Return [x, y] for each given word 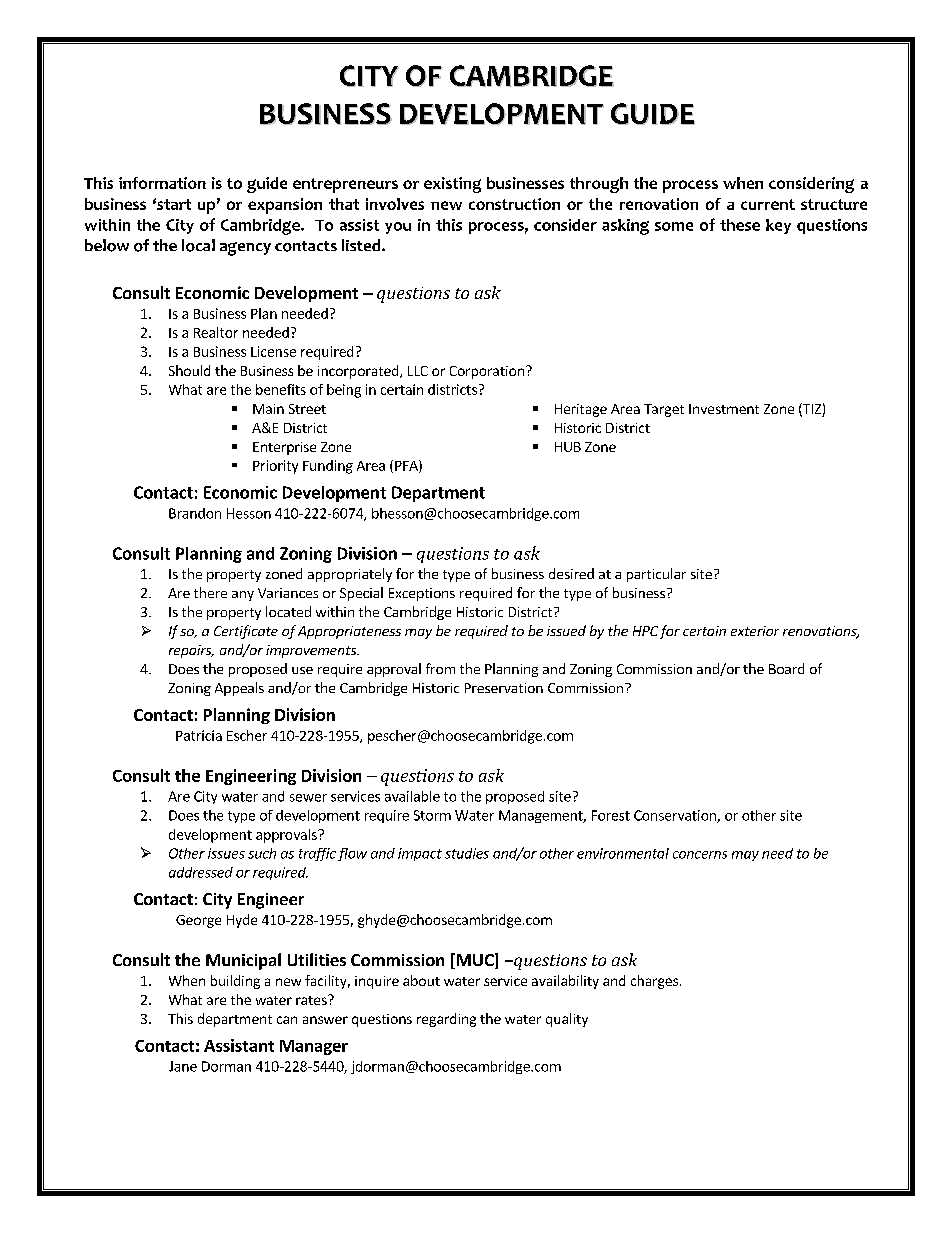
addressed [201, 872]
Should [189, 370]
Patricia [199, 735]
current [768, 204]
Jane [183, 1066]
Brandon [195, 513]
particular [656, 575]
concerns [700, 855]
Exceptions [422, 594]
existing [452, 185]
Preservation [504, 688]
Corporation [487, 372]
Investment [724, 409]
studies [467, 853]
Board [786, 668]
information [162, 183]
